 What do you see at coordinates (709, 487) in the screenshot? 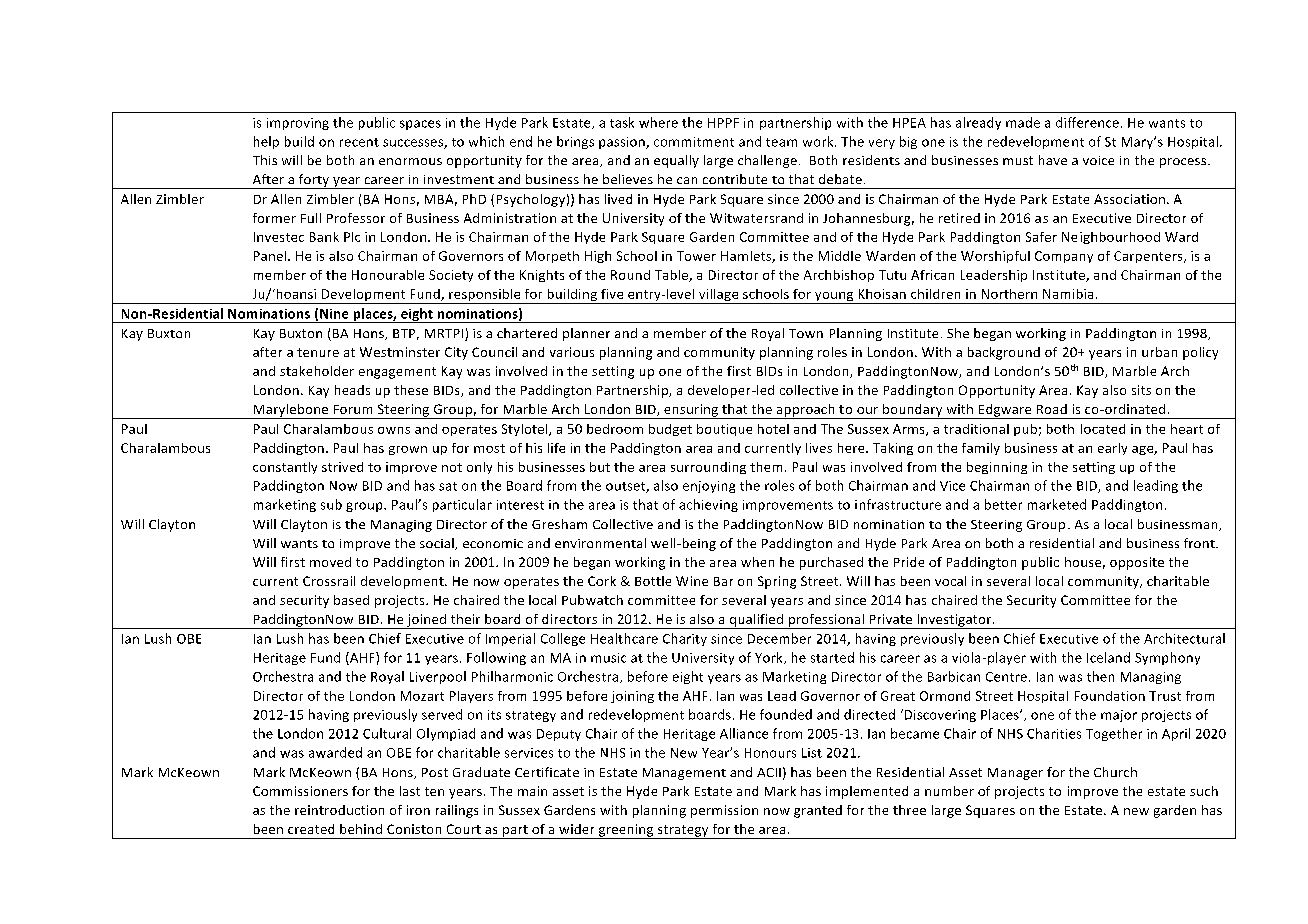
I see `enjoying` at bounding box center [709, 487].
